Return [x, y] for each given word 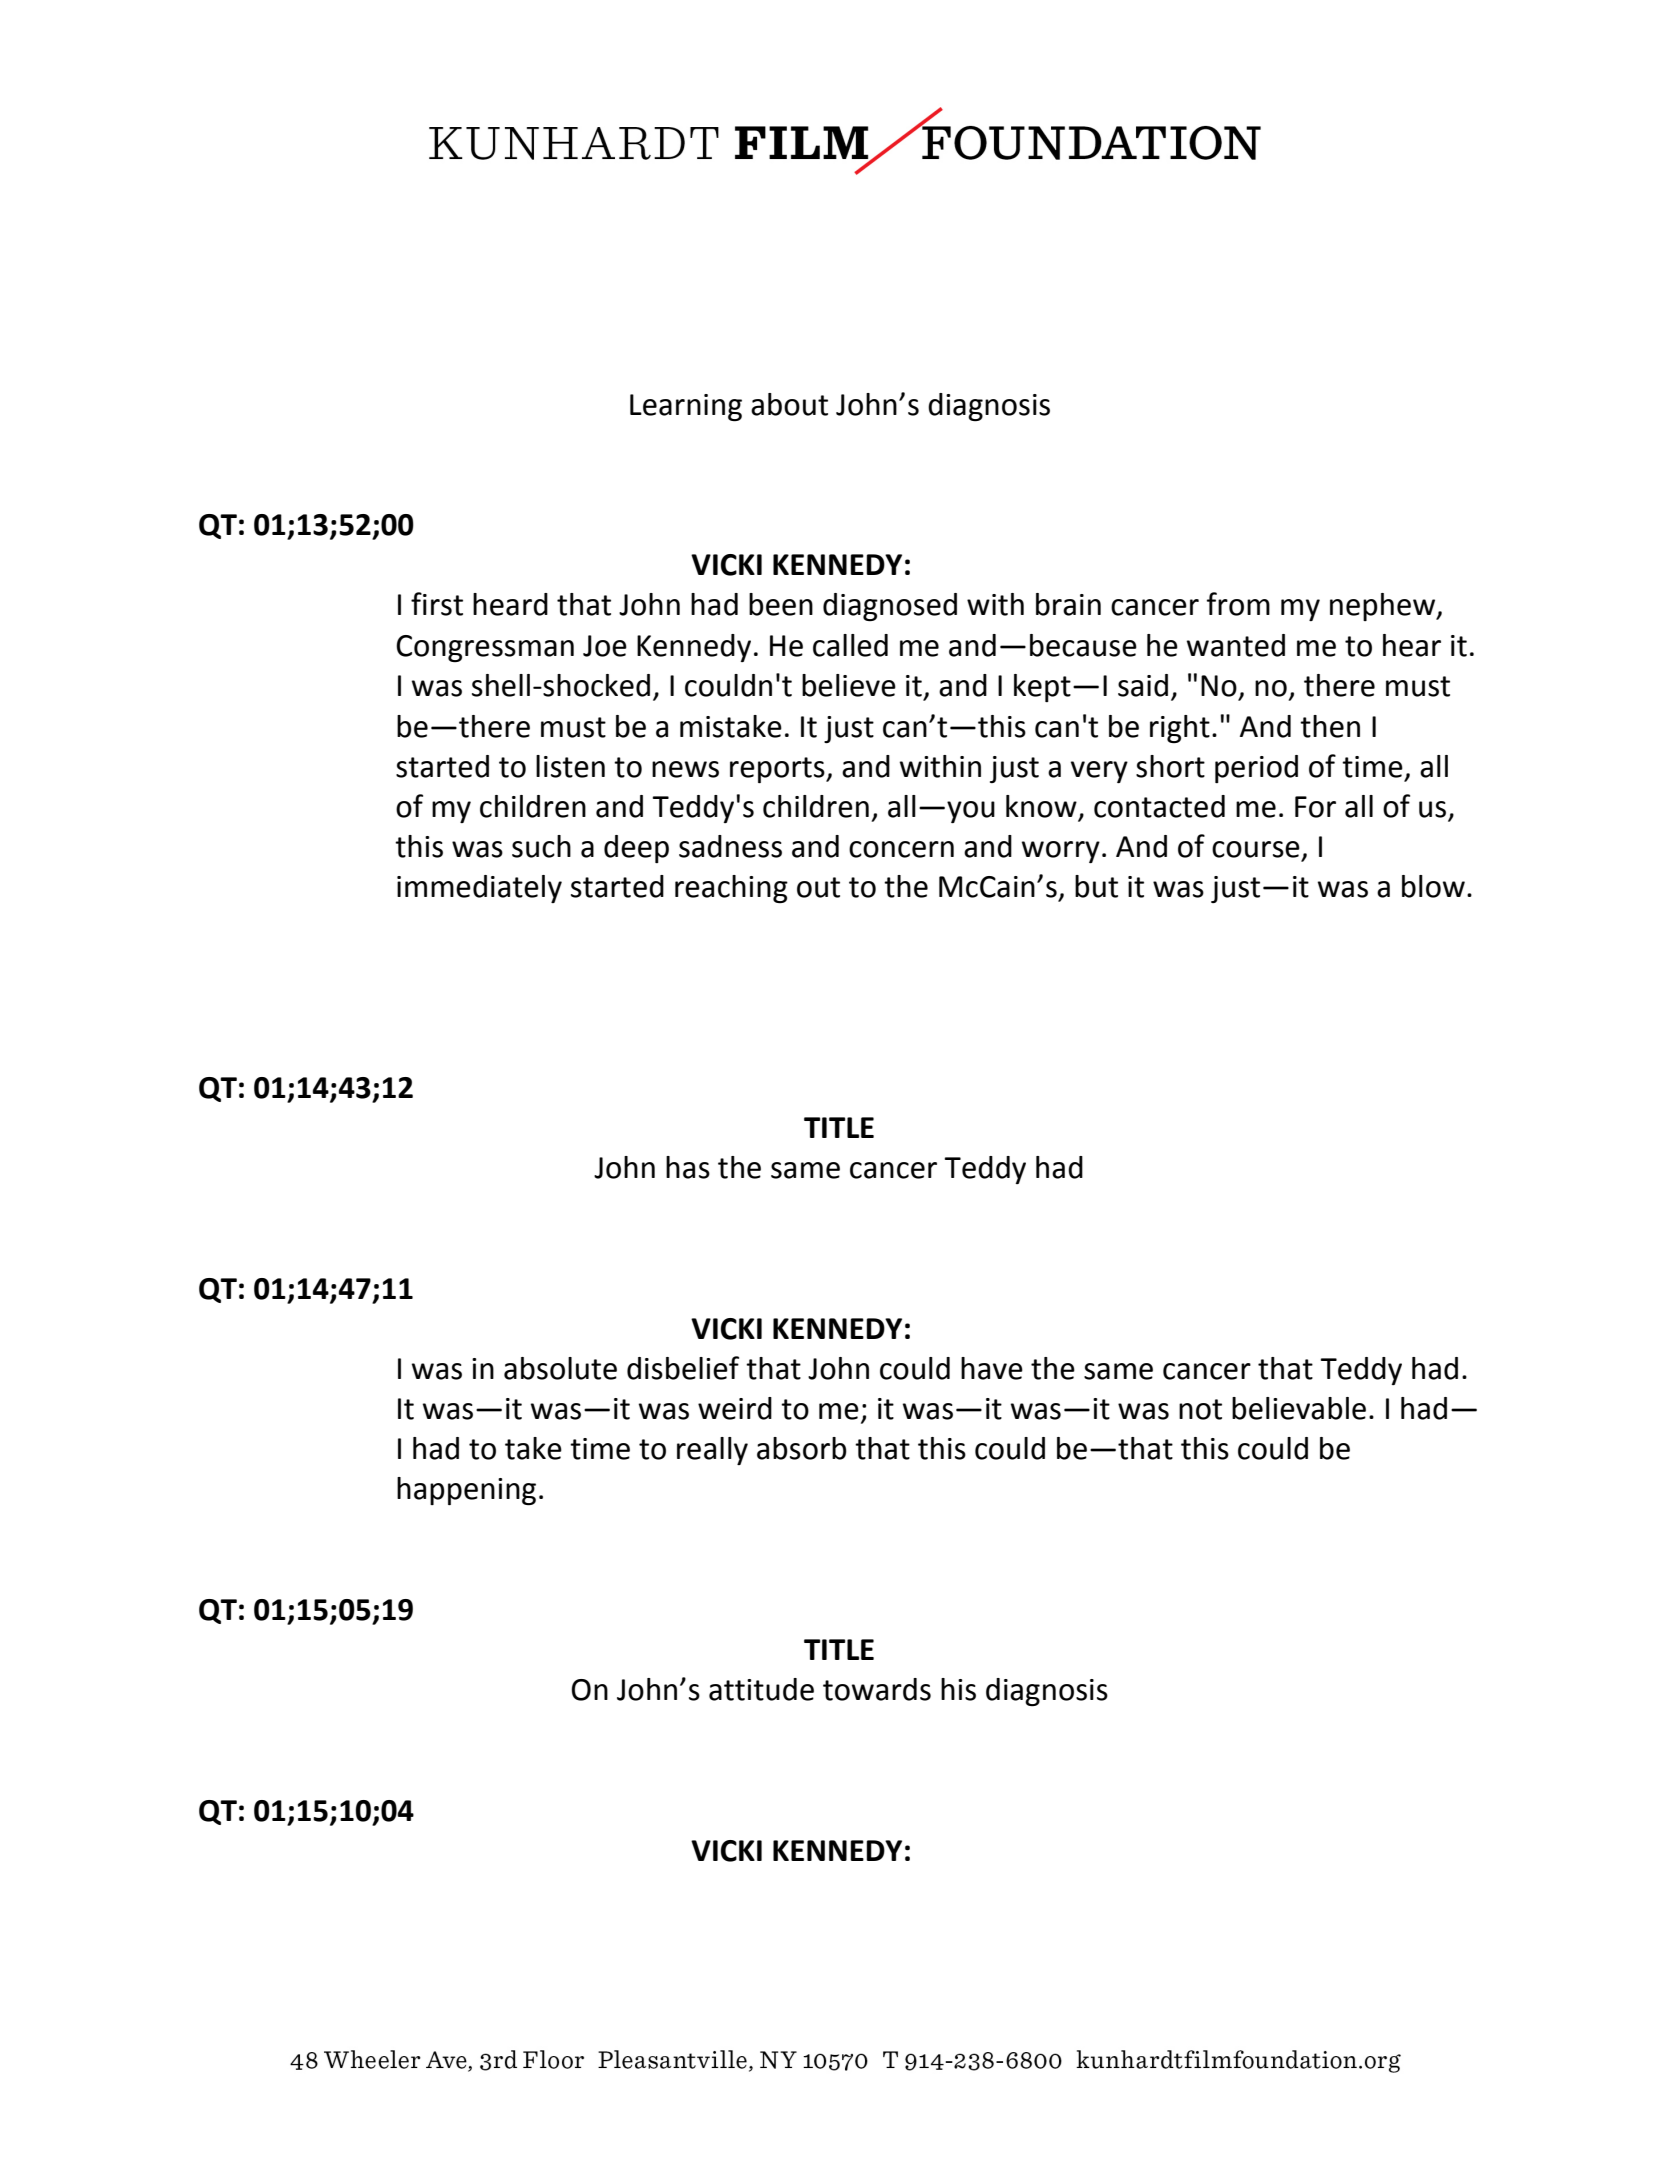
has [688, 1167]
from [1238, 604]
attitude [761, 1689]
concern [901, 849]
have [992, 1368]
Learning [686, 407]
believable [1299, 1408]
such [541, 846]
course [1256, 849]
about [789, 404]
